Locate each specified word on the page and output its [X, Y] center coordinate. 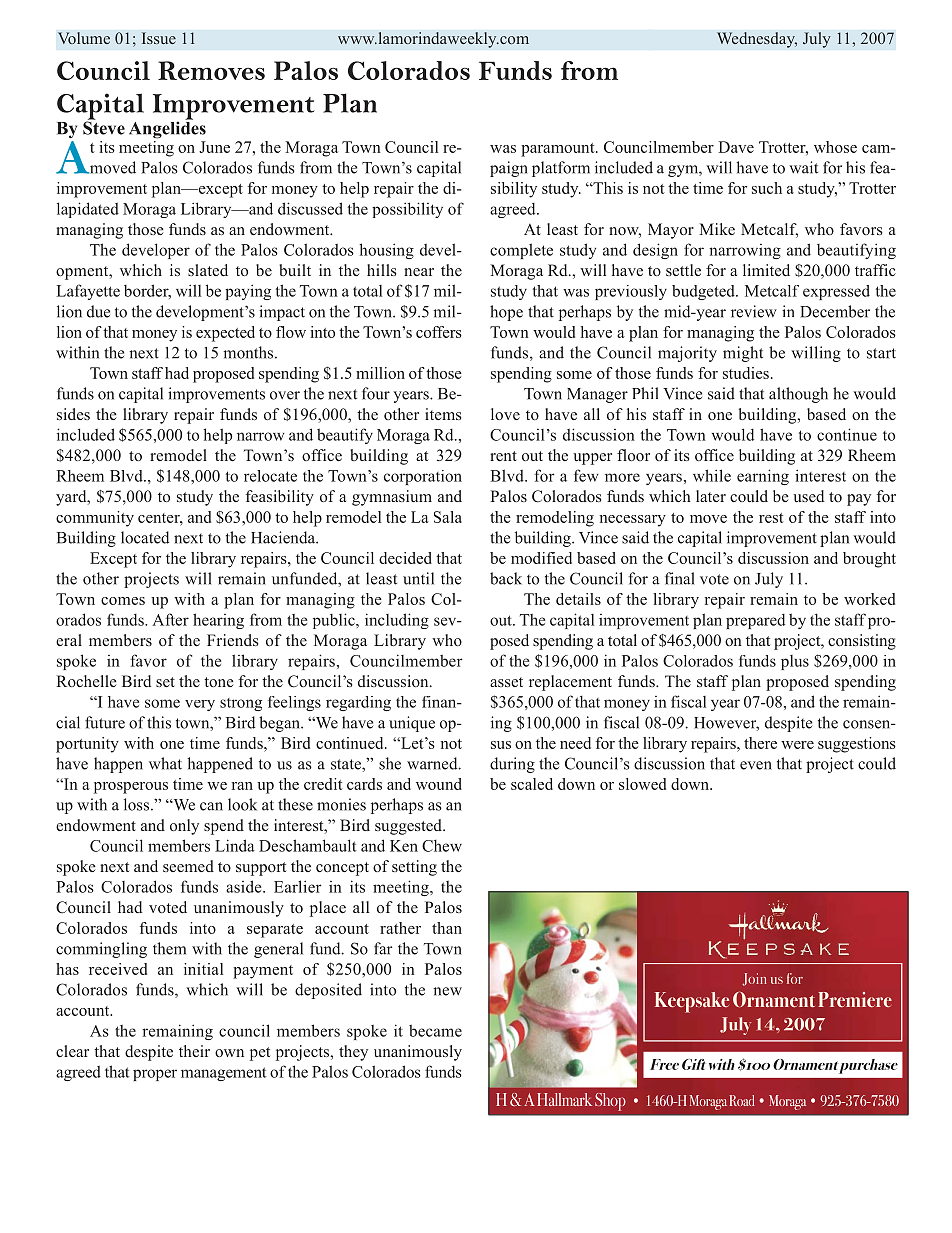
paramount [559, 150]
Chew [442, 845]
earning [763, 477]
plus [795, 662]
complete [521, 251]
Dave [736, 147]
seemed [188, 866]
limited [766, 270]
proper [155, 1075]
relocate [270, 476]
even [756, 765]
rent [503, 456]
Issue [159, 38]
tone [219, 682]
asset [506, 682]
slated [208, 270]
